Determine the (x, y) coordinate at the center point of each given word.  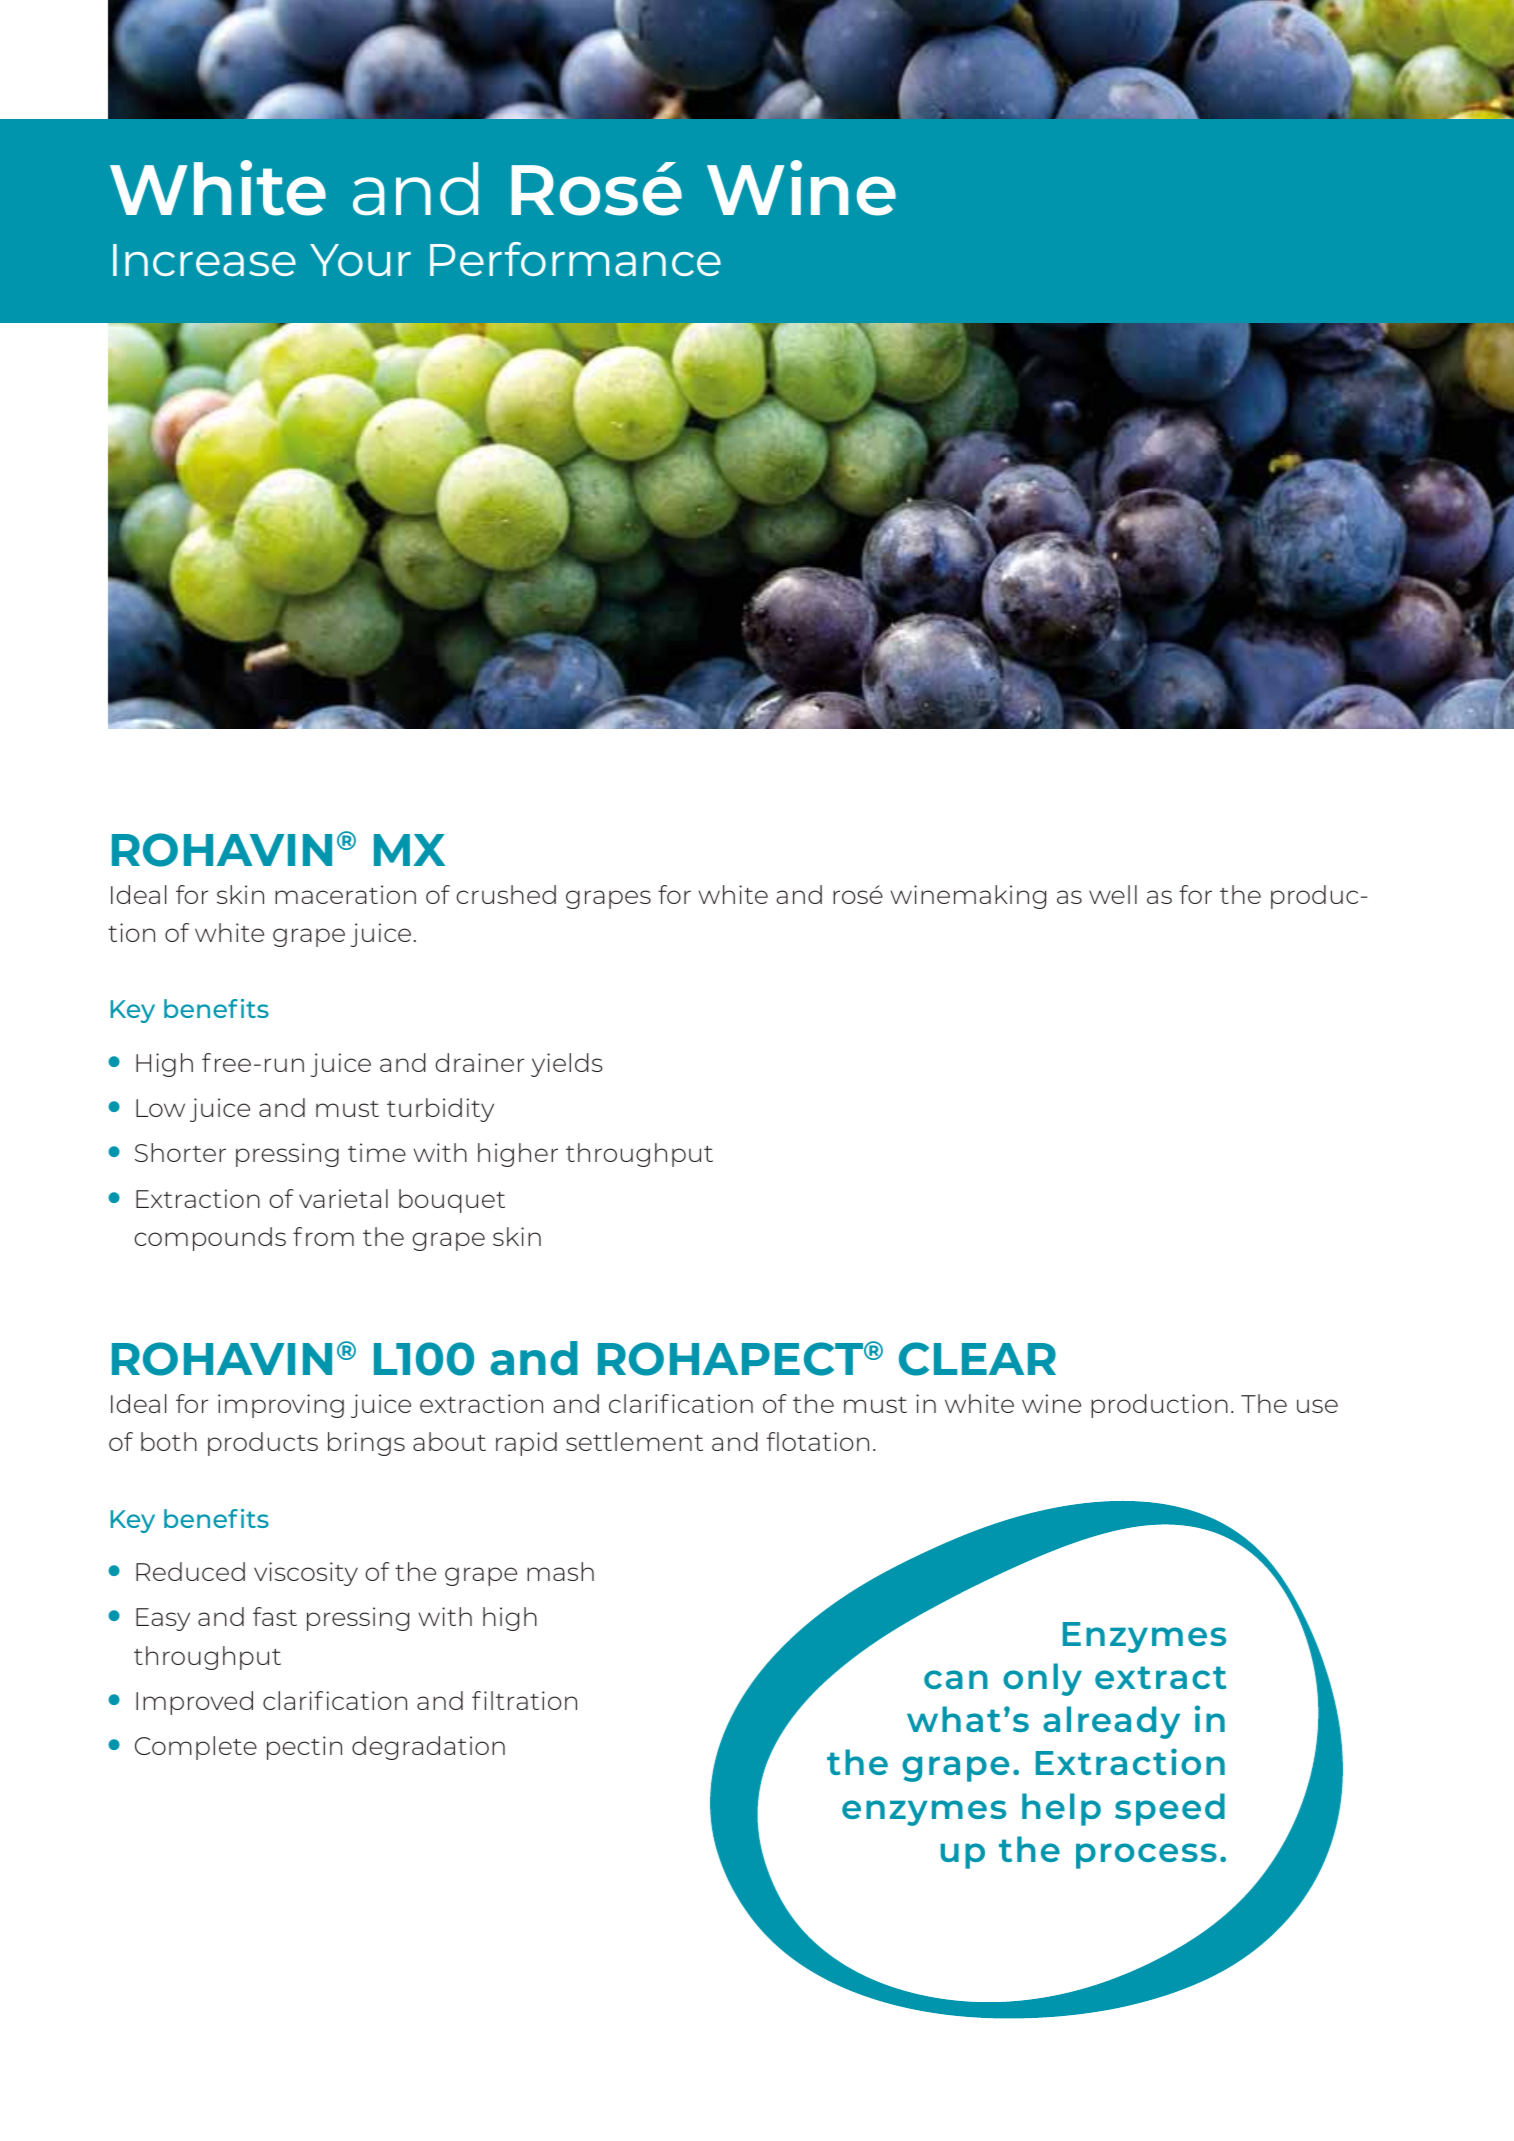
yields (567, 1065)
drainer (479, 1062)
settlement (634, 1441)
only (1042, 1679)
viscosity (306, 1574)
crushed (506, 894)
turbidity (440, 1110)
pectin (304, 1748)
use (1317, 1406)
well (1113, 894)
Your (360, 260)
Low (160, 1108)
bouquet (452, 1201)
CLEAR (977, 1359)
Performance (575, 259)
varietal (343, 1198)
